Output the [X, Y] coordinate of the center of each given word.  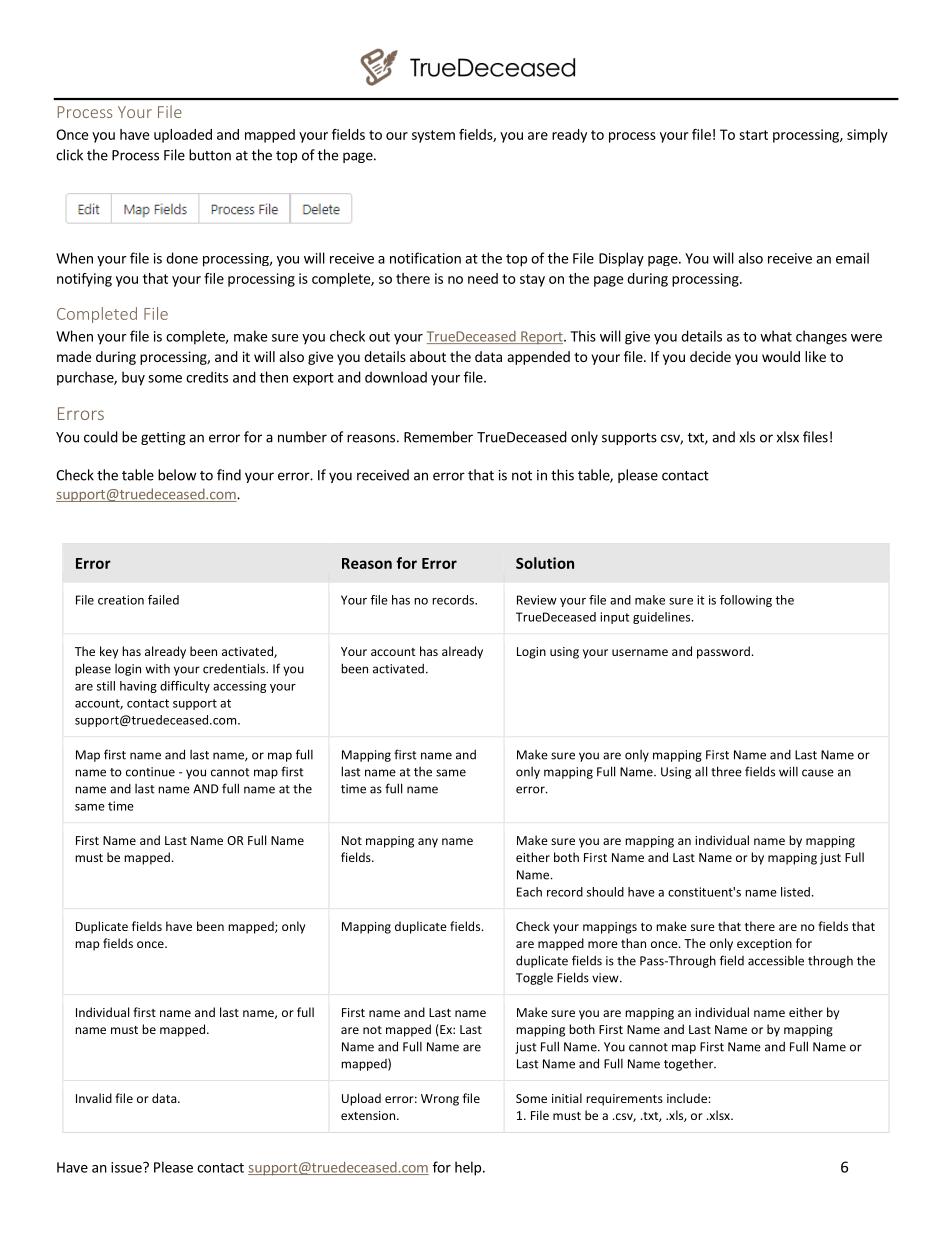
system [433, 136]
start [753, 135]
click [69, 155]
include [688, 1098]
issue [127, 1167]
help [469, 1168]
